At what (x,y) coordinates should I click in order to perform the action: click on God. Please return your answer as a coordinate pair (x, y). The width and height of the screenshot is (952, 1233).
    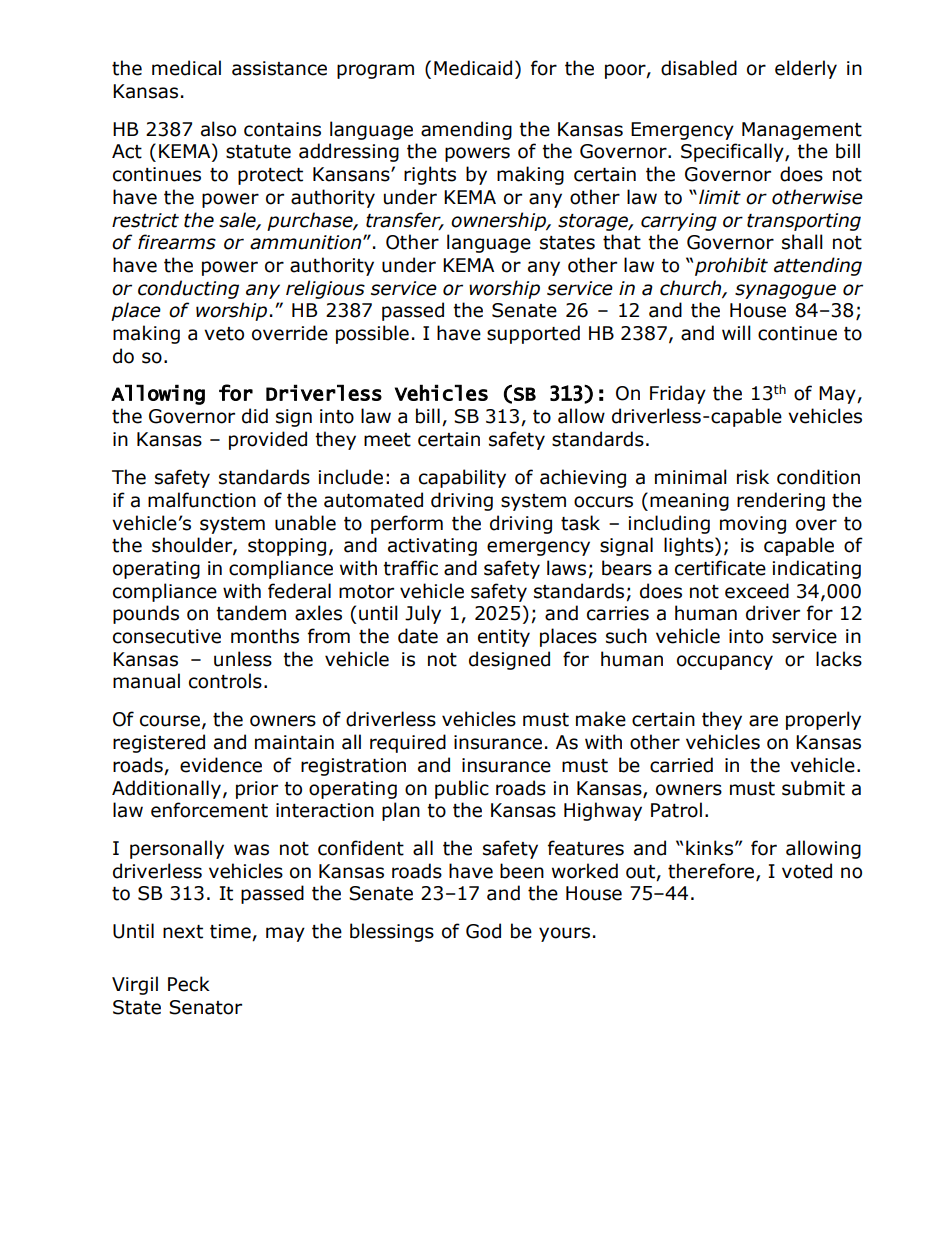
    Looking at the image, I should click on (483, 931).
